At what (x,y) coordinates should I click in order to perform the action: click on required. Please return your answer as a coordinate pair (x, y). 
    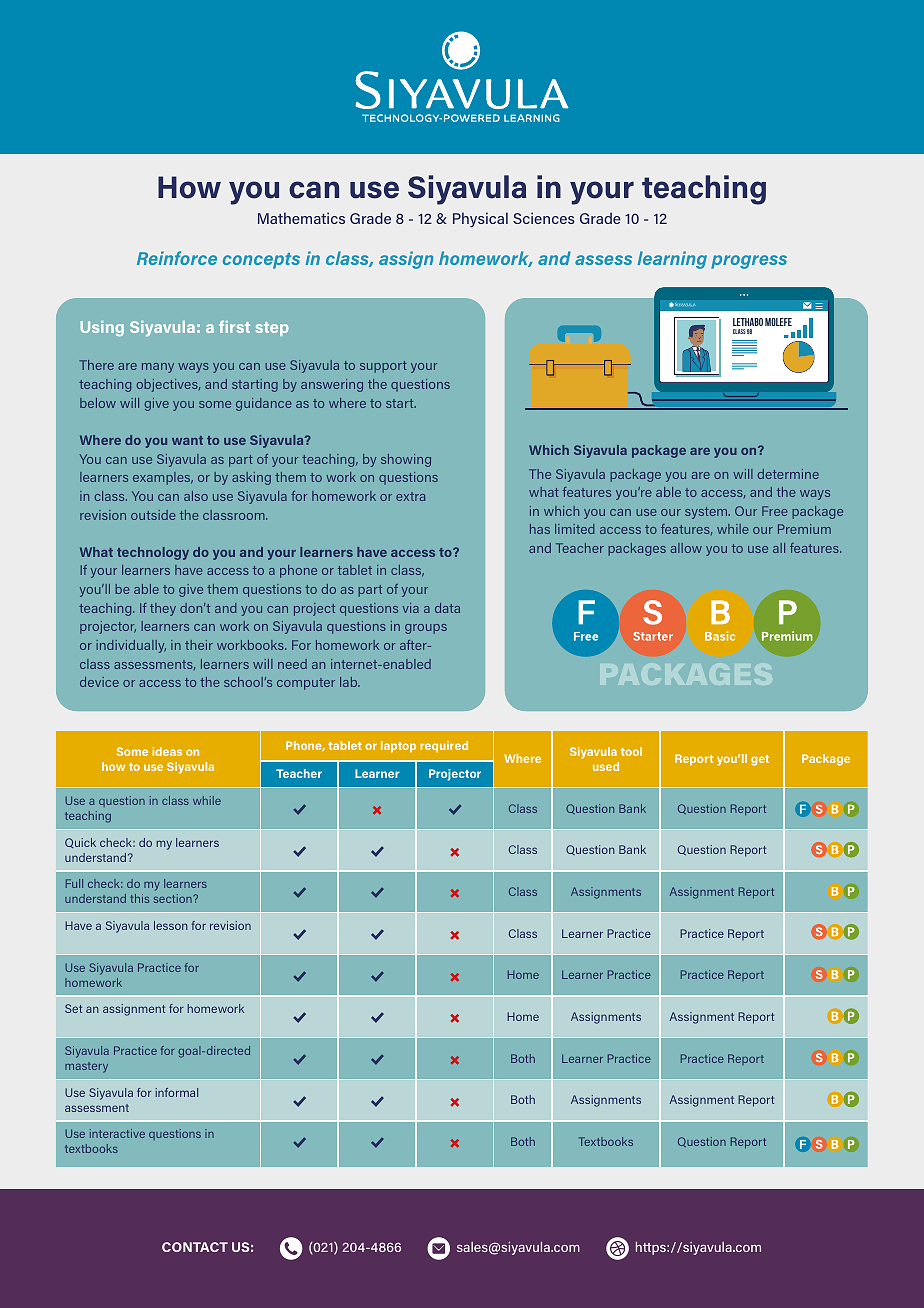
    Looking at the image, I should click on (444, 747).
